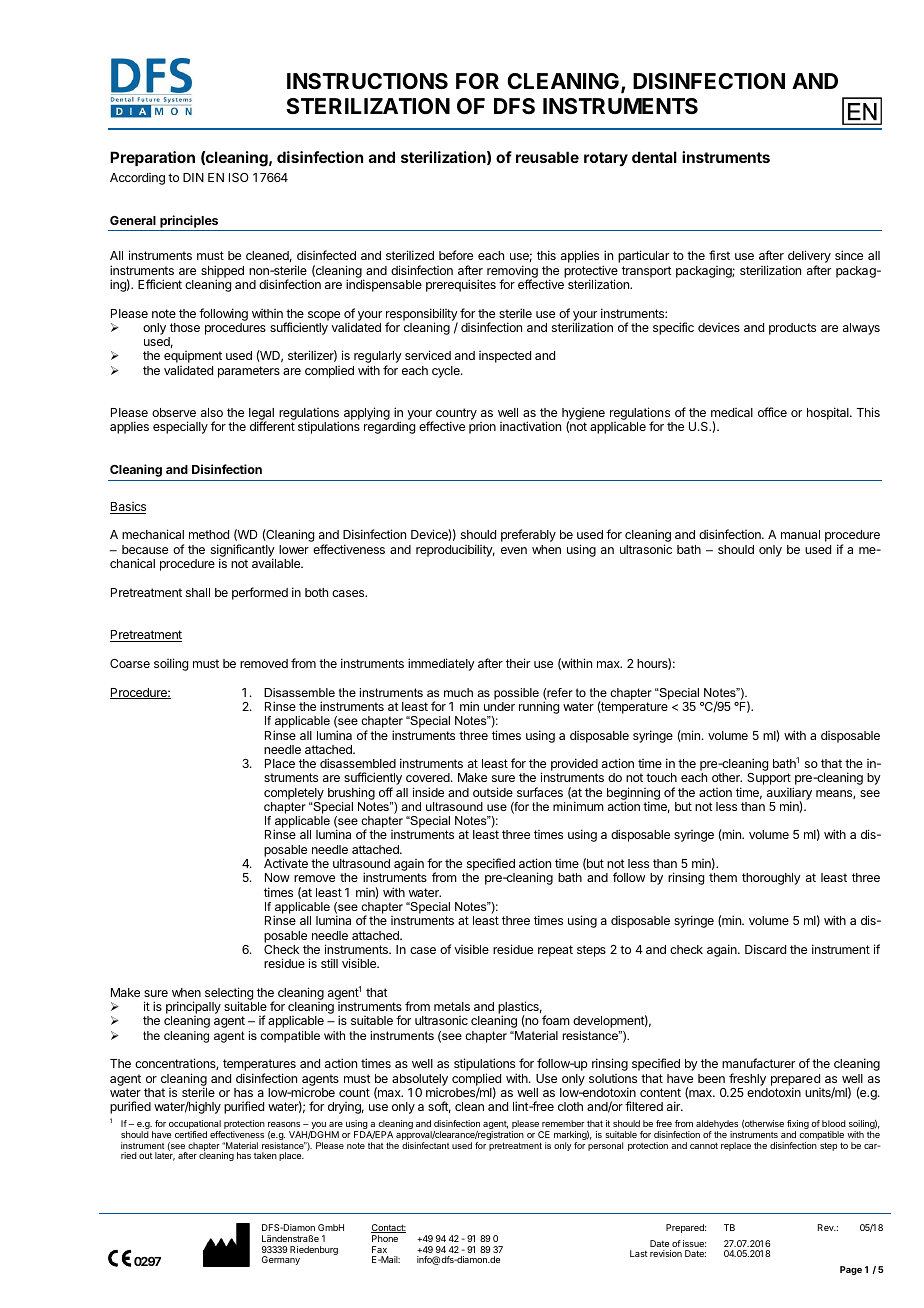 This page has width=924, height=1308. I want to click on reusable, so click(547, 157).
